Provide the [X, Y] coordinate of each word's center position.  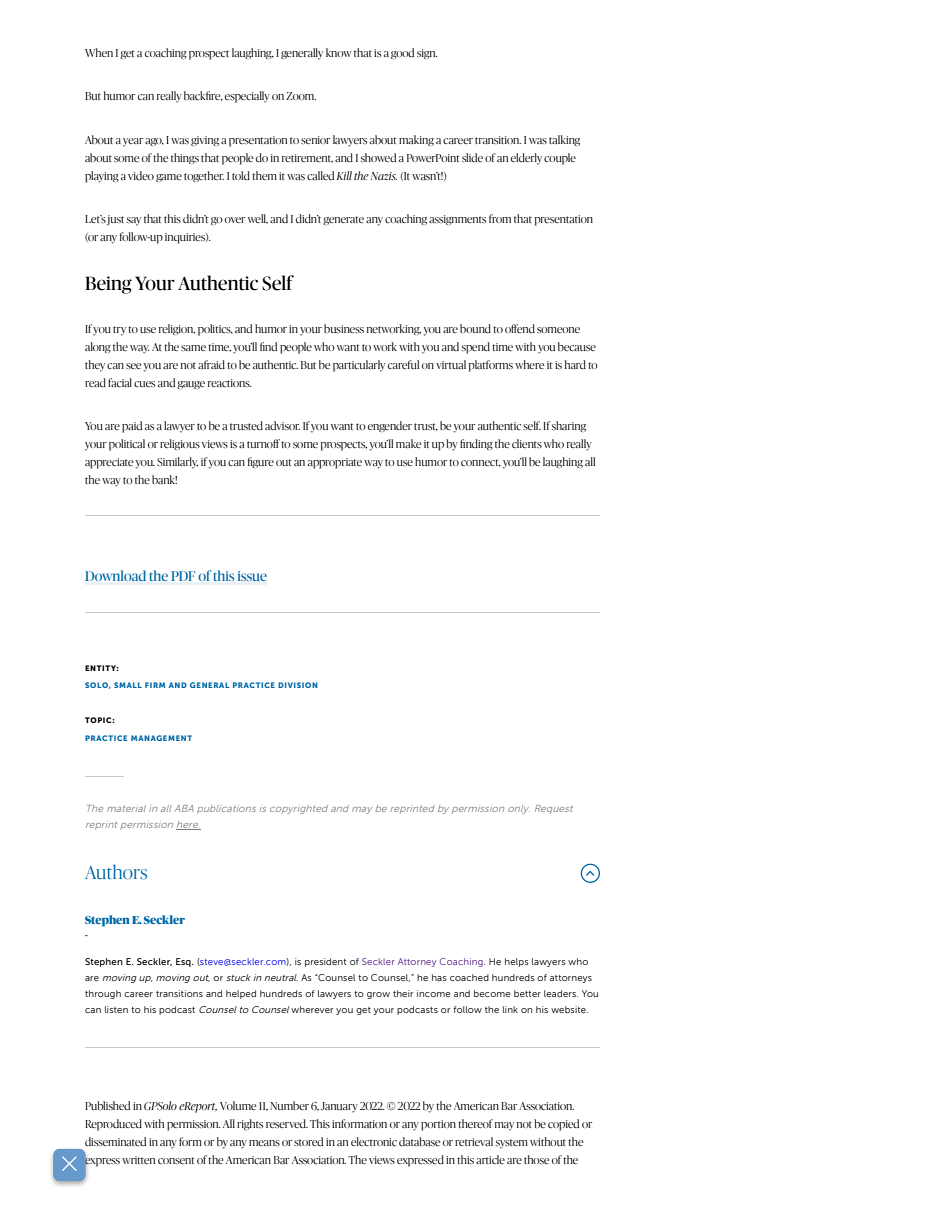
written [138, 1160]
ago [154, 142]
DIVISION [298, 685]
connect [481, 463]
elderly [526, 159]
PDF [183, 576]
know [339, 52]
